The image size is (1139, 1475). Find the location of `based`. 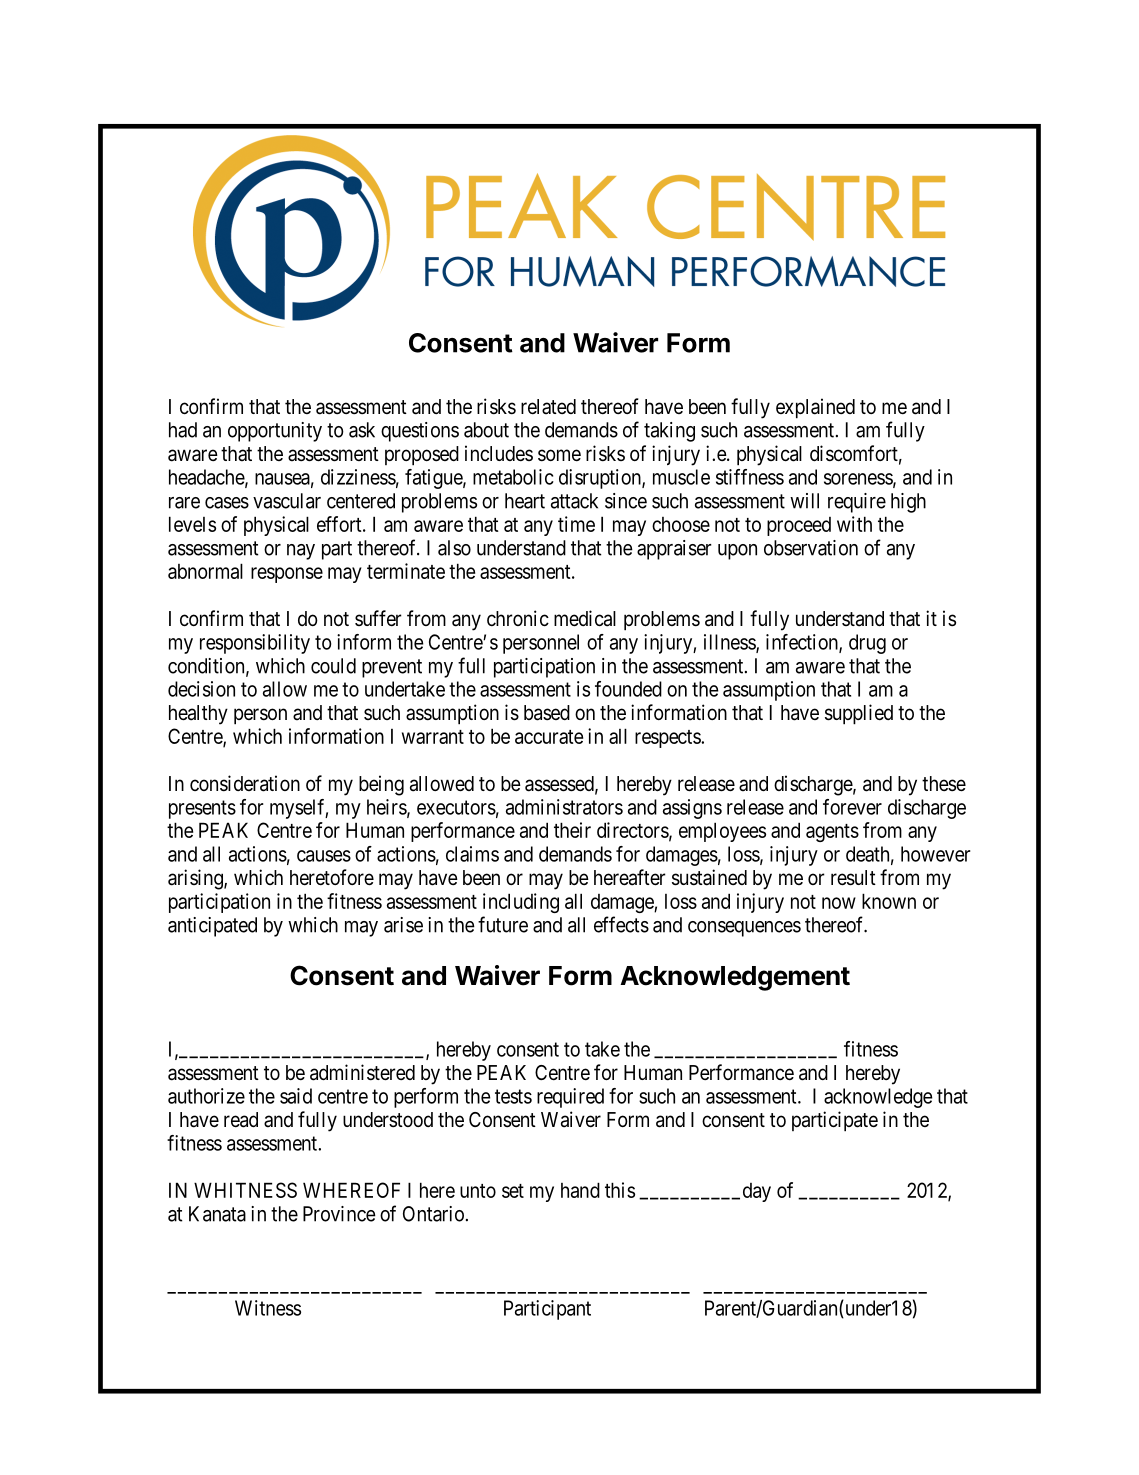

based is located at coordinates (547, 713).
